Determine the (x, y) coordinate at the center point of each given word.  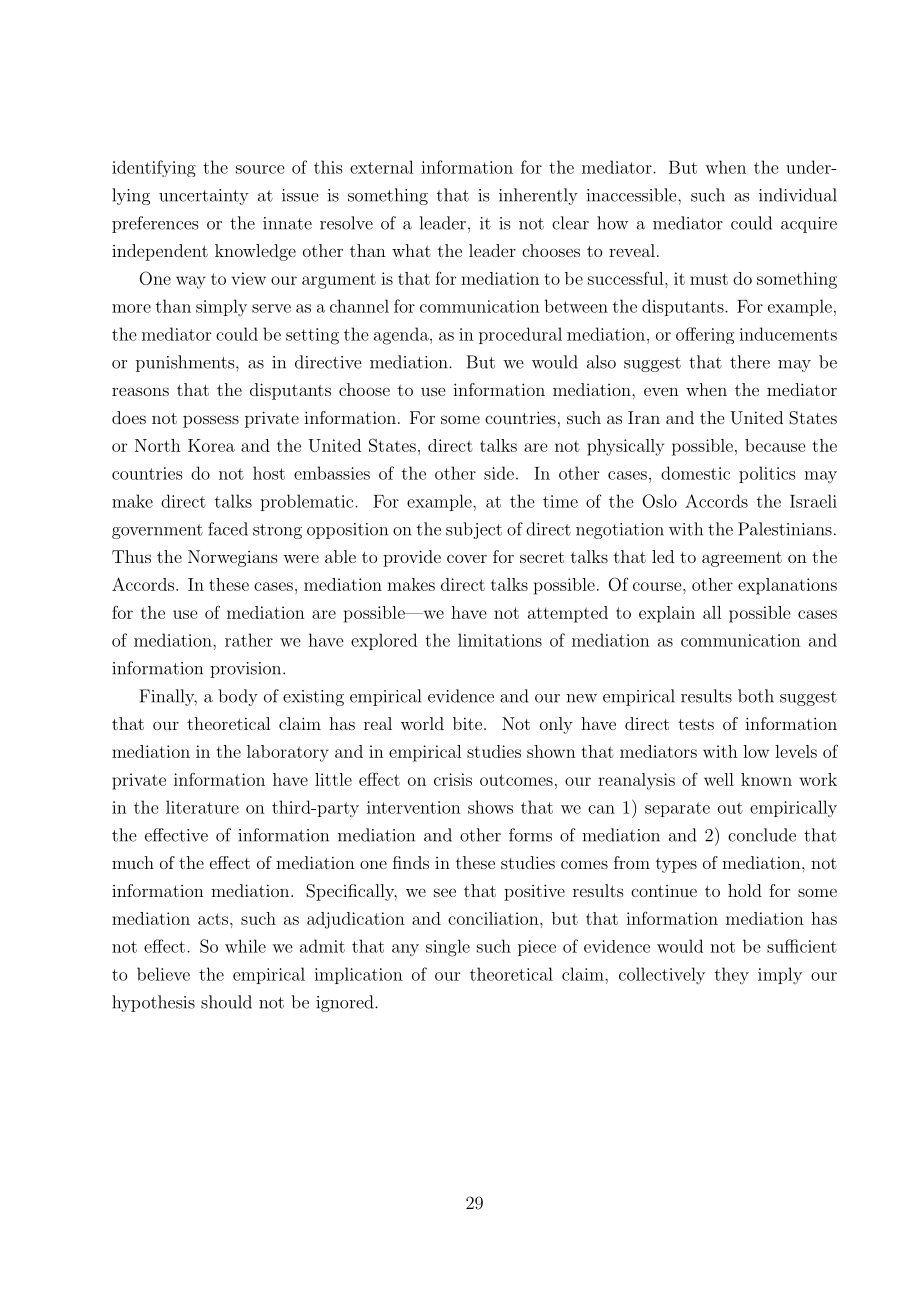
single (448, 948)
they (732, 976)
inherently (538, 196)
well (719, 779)
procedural (520, 335)
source (260, 169)
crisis (453, 779)
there (750, 362)
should (226, 1002)
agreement (742, 559)
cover (467, 558)
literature (202, 807)
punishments (186, 363)
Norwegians (233, 558)
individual (798, 195)
